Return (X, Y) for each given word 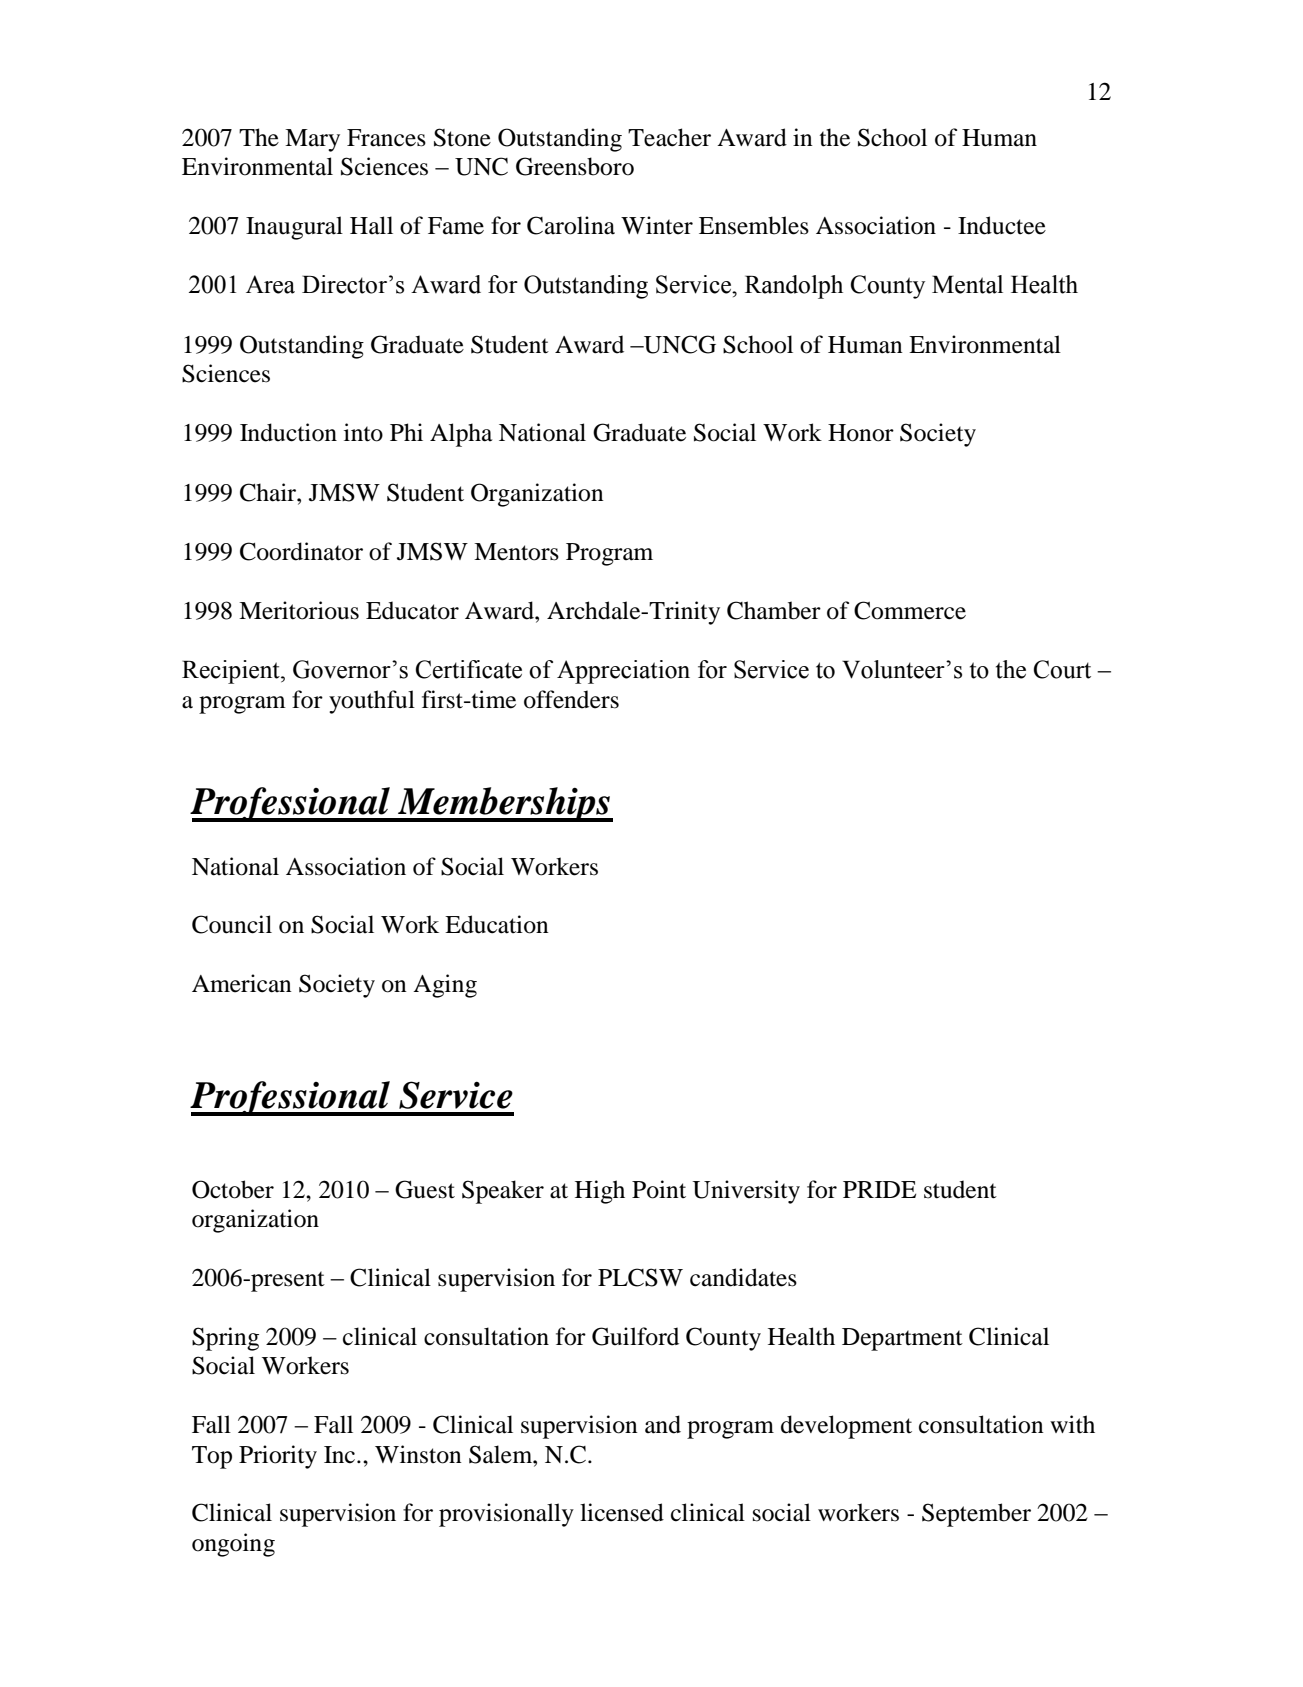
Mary (312, 140)
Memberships (504, 804)
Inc (341, 1455)
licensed (622, 1512)
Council (232, 924)
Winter (657, 225)
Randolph (794, 287)
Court (1062, 669)
